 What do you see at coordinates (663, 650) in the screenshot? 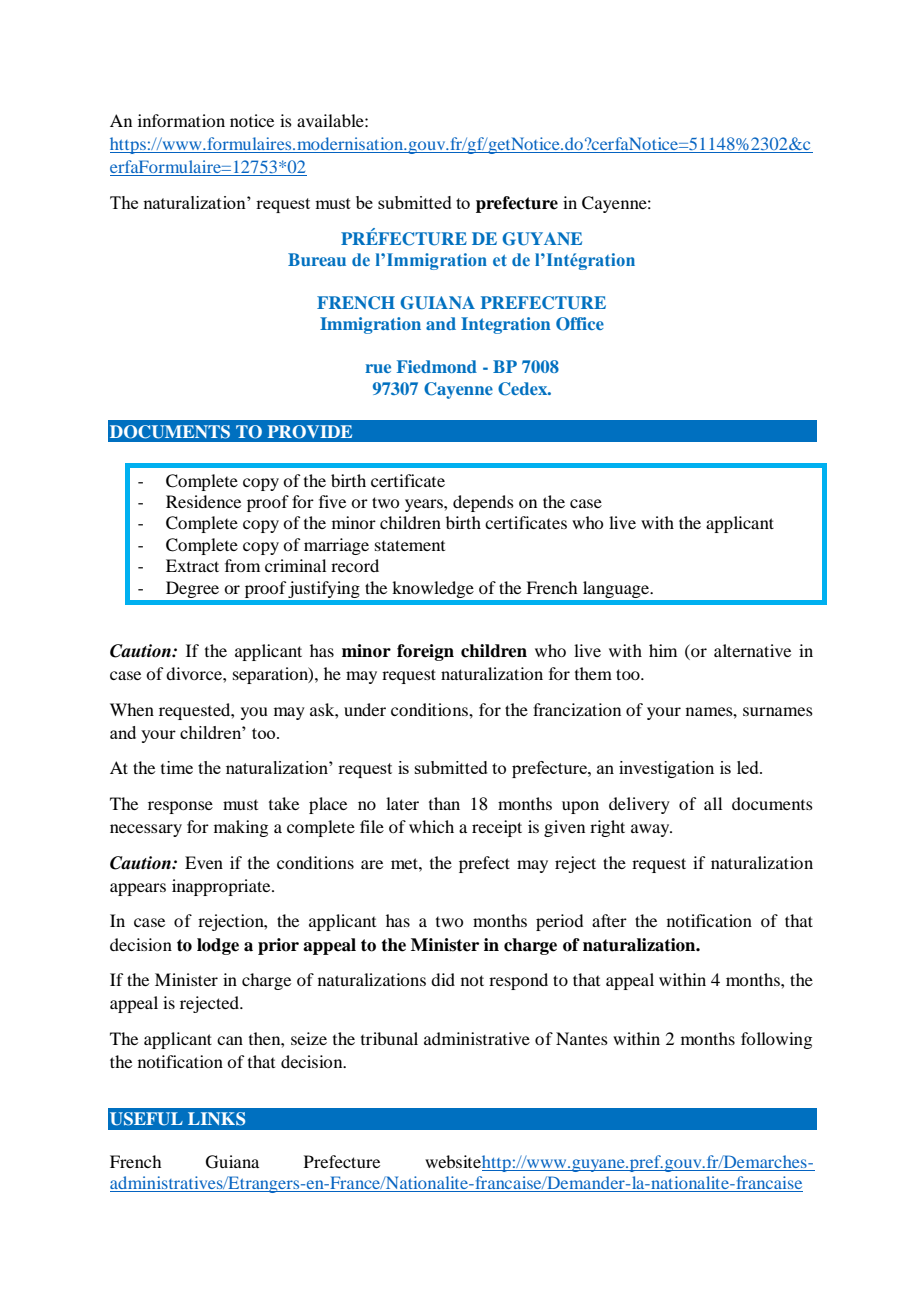
I see `him` at bounding box center [663, 650].
